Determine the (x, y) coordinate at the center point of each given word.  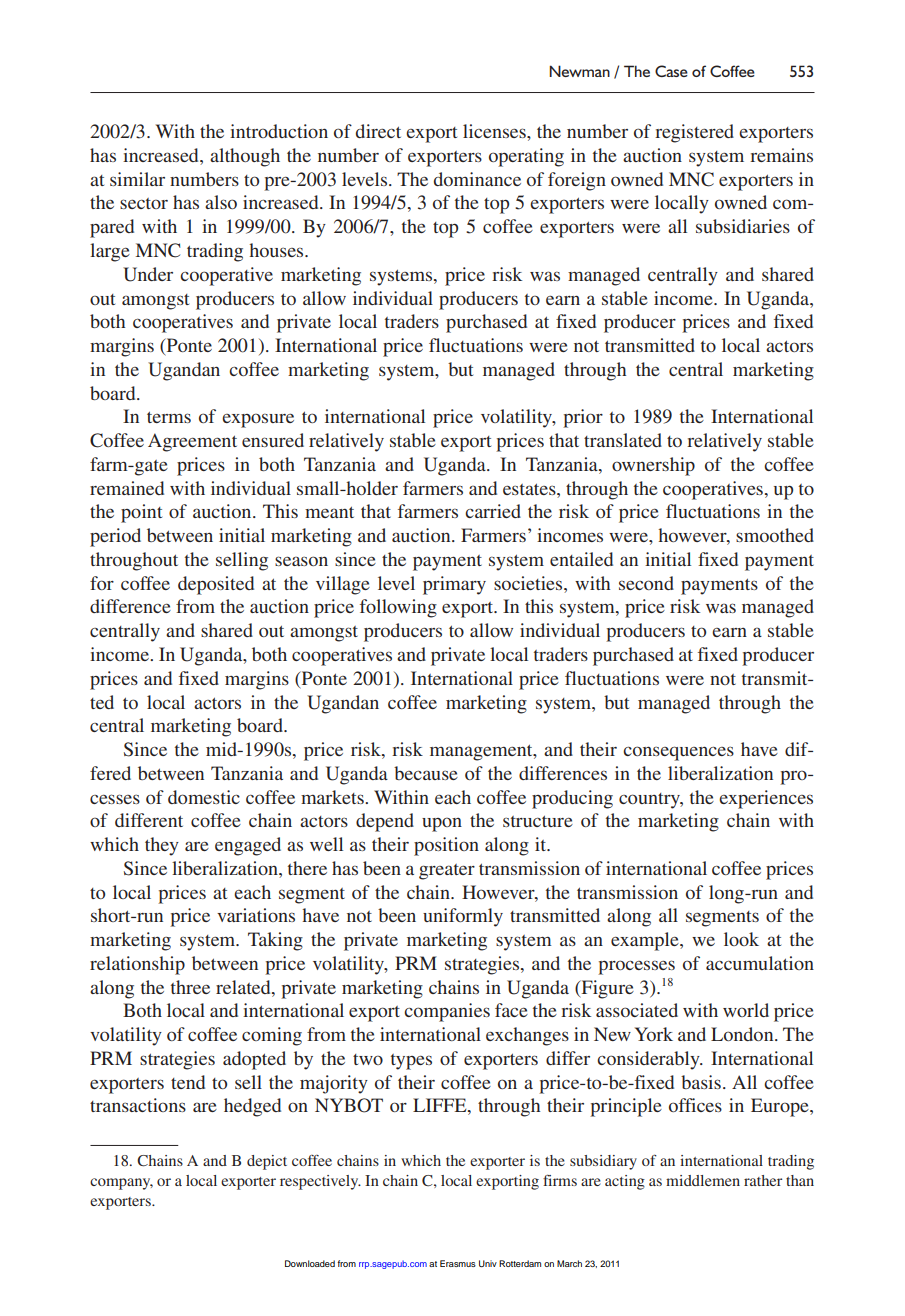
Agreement (192, 442)
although (245, 157)
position (446, 846)
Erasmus (458, 1263)
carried (493, 511)
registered (694, 133)
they (162, 846)
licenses (495, 131)
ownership (653, 466)
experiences (766, 799)
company (121, 1184)
